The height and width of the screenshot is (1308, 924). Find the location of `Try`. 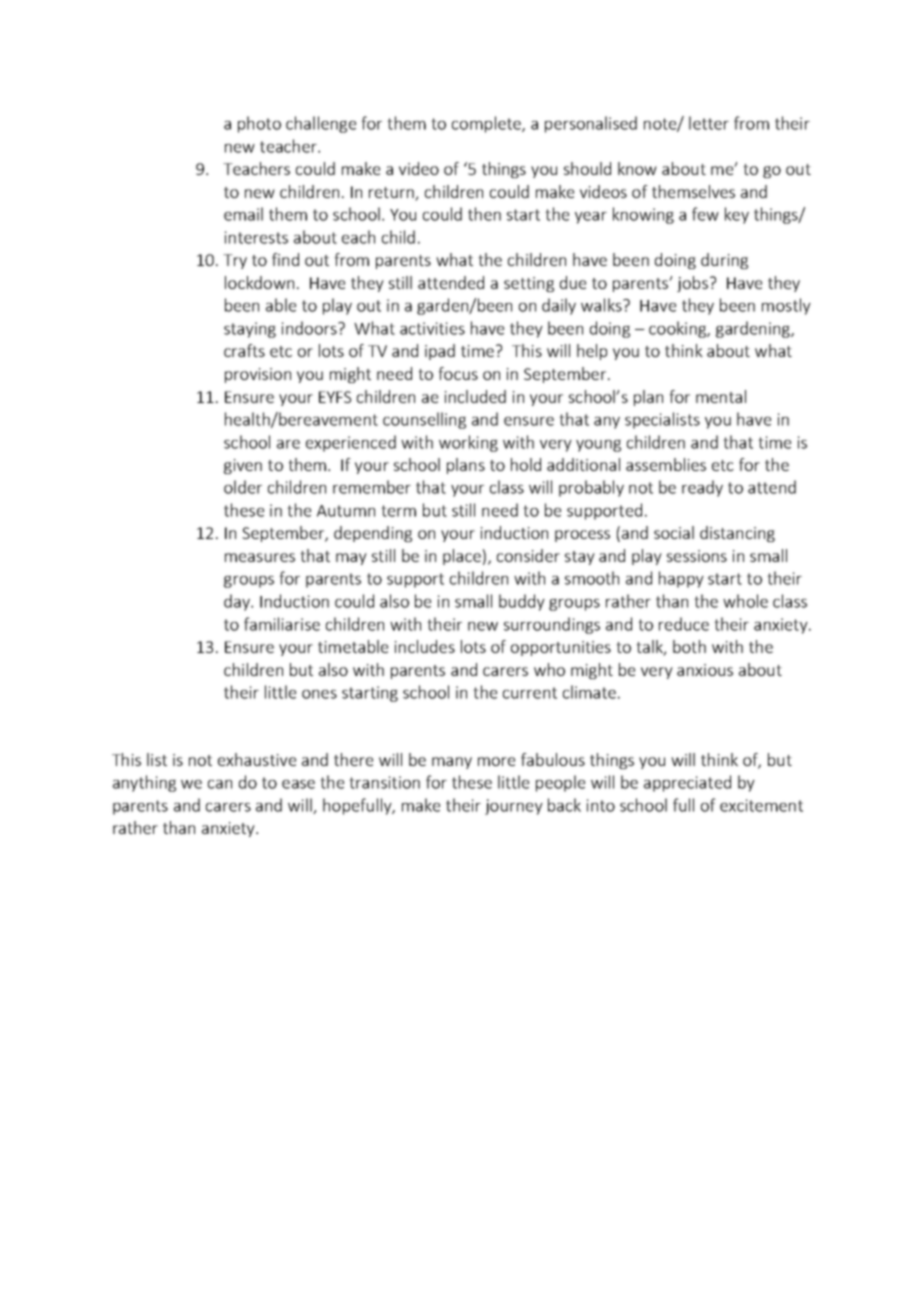

Try is located at coordinates (235, 261).
